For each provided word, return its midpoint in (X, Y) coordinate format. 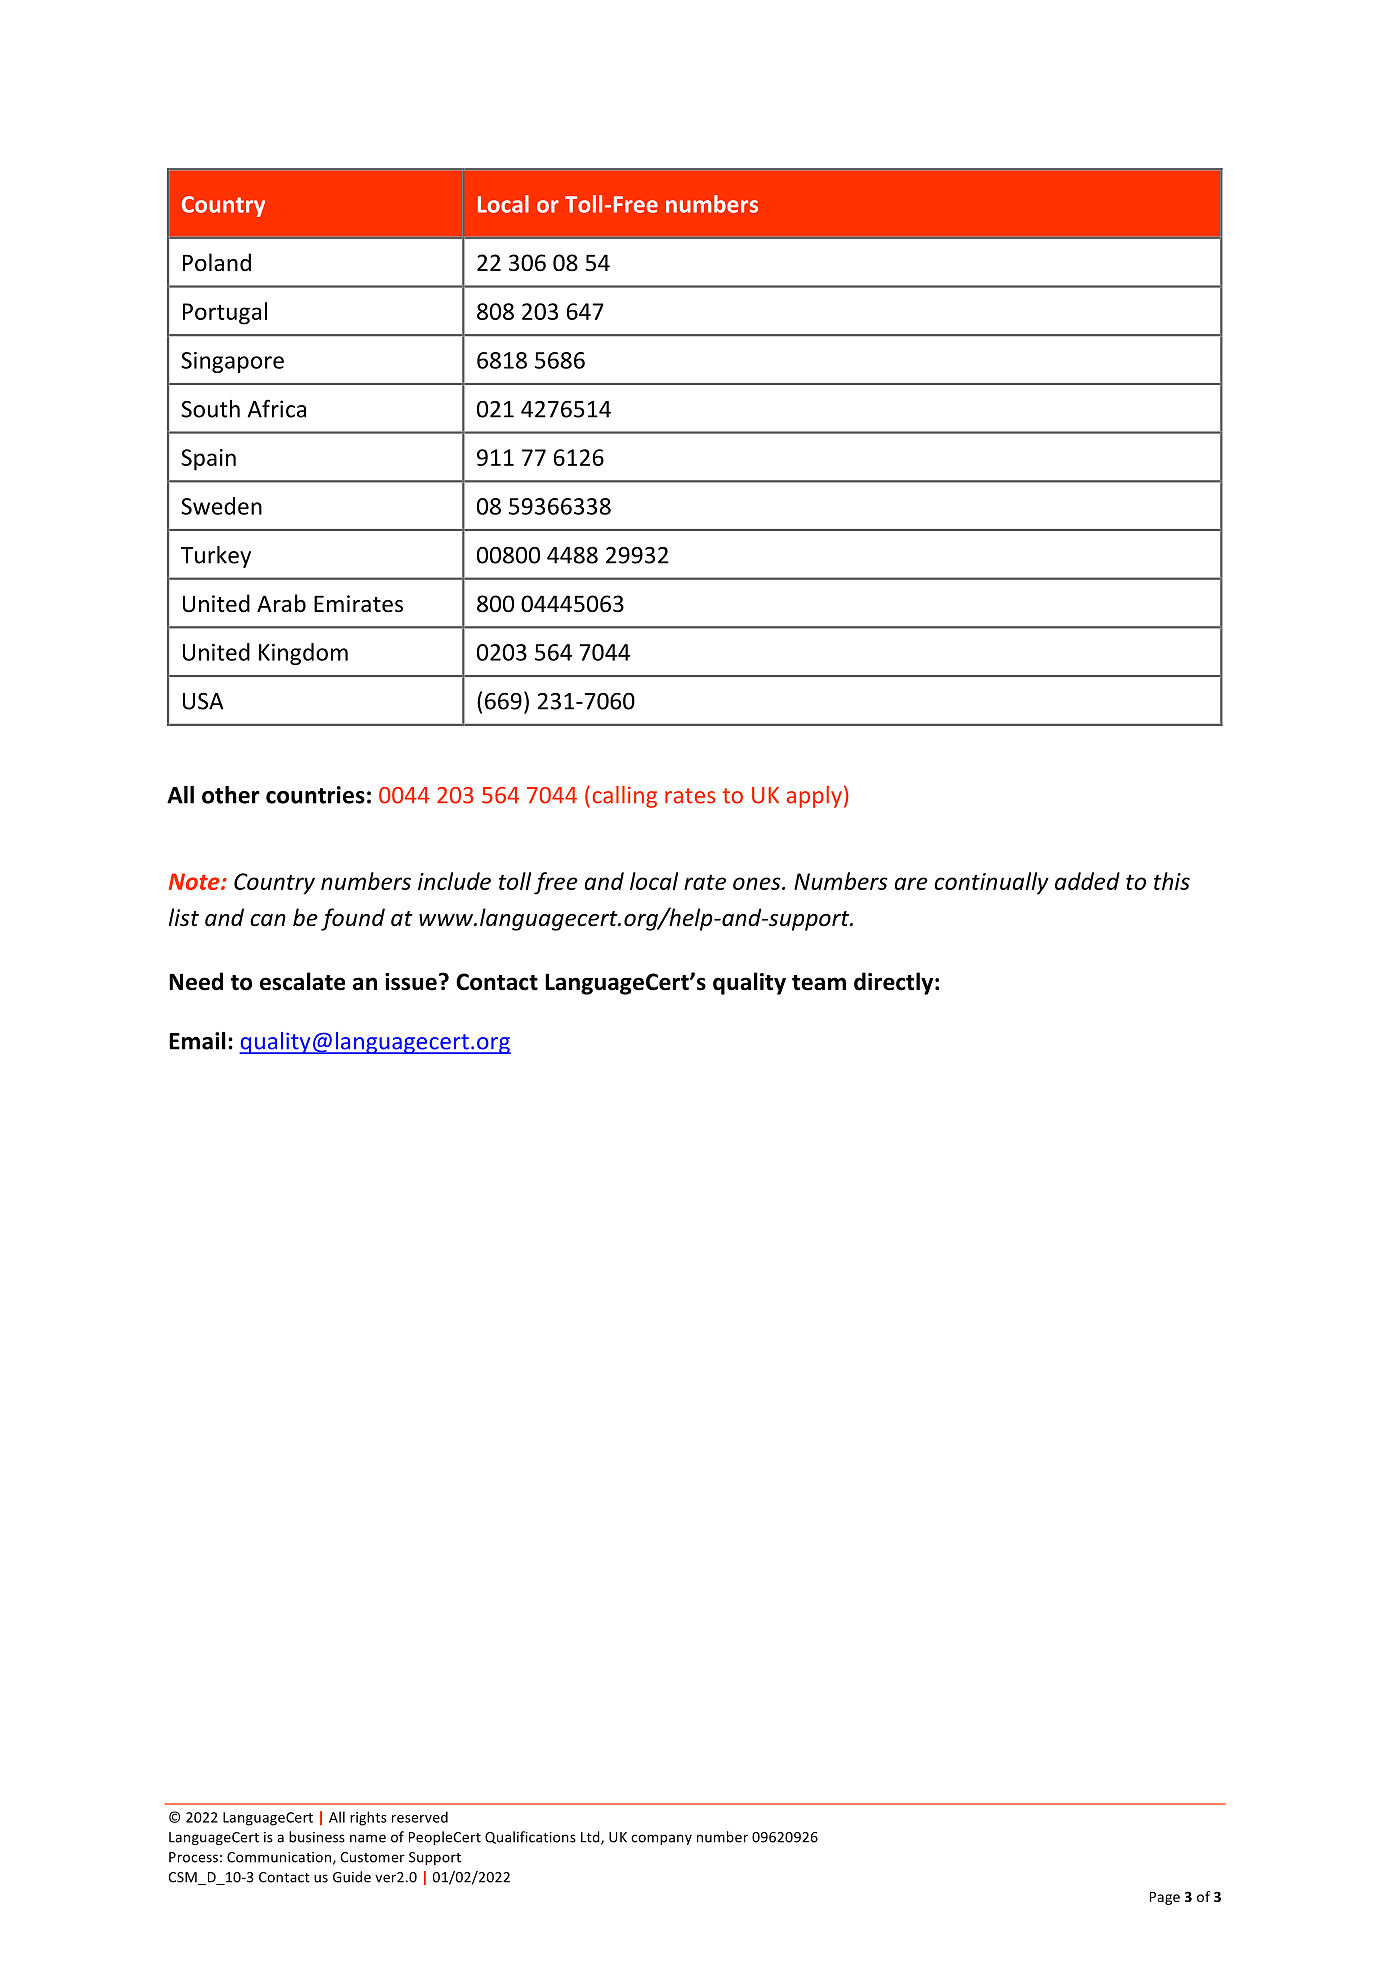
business (317, 1837)
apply (814, 797)
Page (1165, 1898)
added (1087, 881)
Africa (276, 408)
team (819, 983)
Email (197, 1041)
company (661, 1839)
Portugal (225, 313)
